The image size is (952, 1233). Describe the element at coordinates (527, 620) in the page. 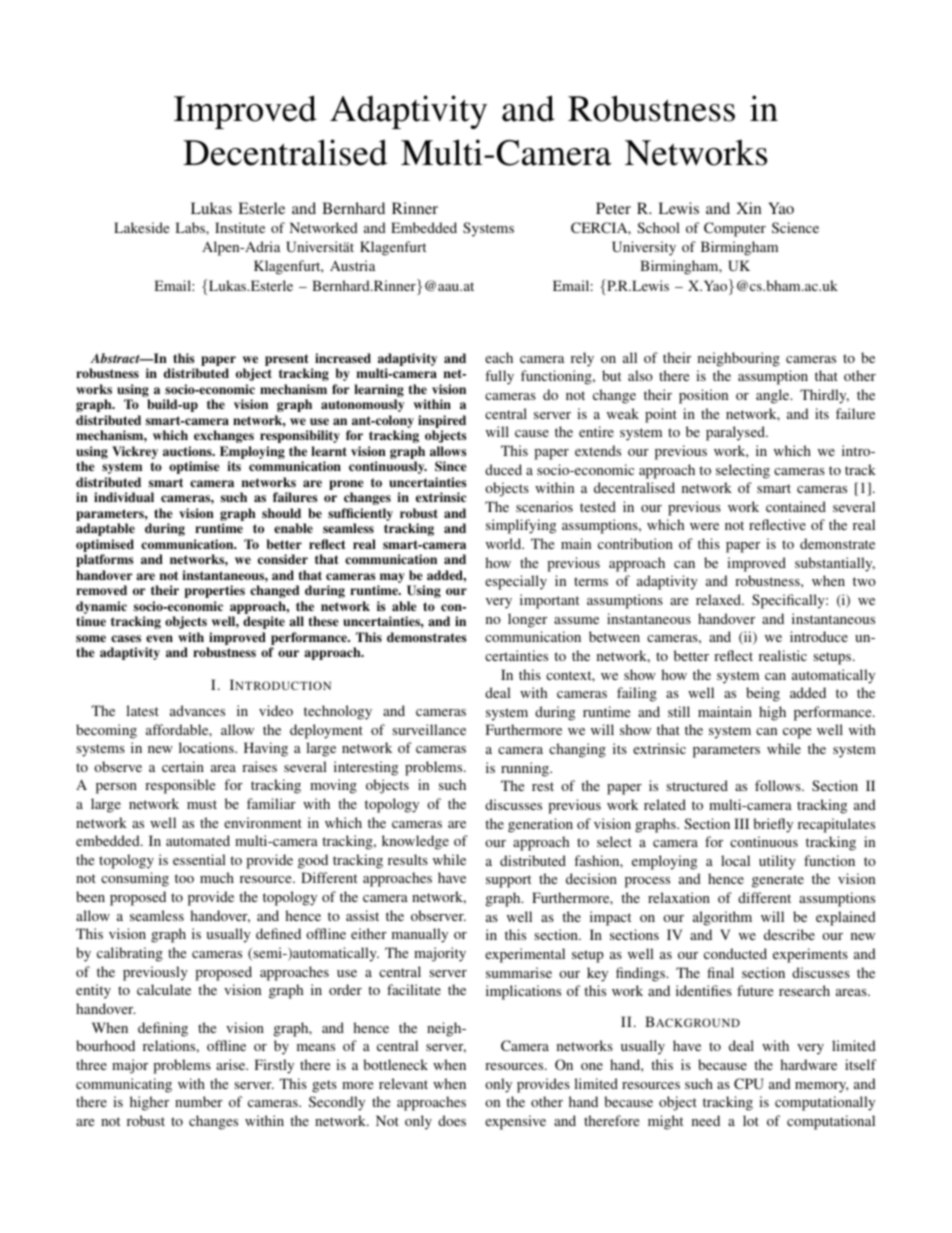

I see `longer` at that location.
